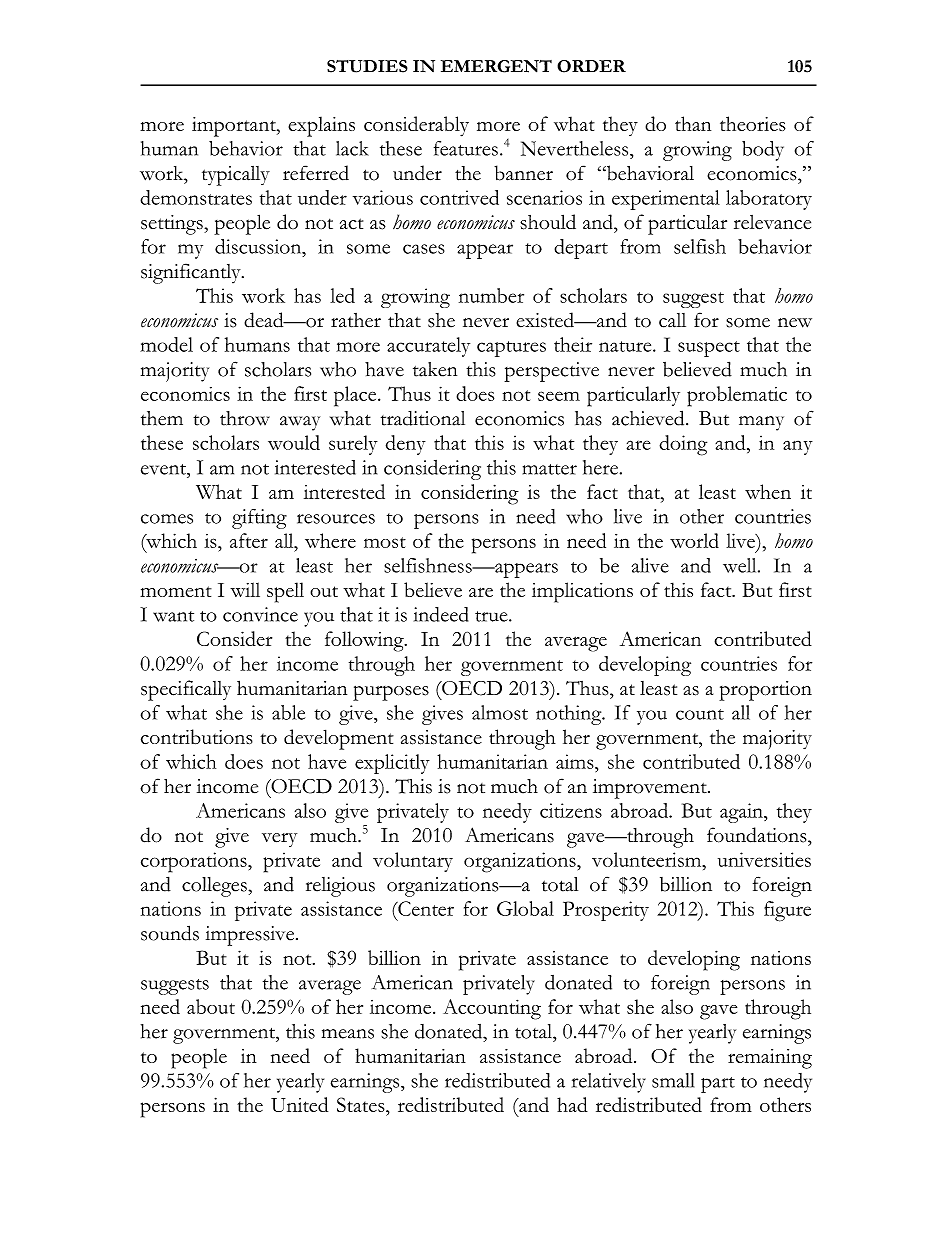 The image size is (952, 1233). Describe the element at coordinates (299, 1104) in the screenshot. I see `United` at that location.
